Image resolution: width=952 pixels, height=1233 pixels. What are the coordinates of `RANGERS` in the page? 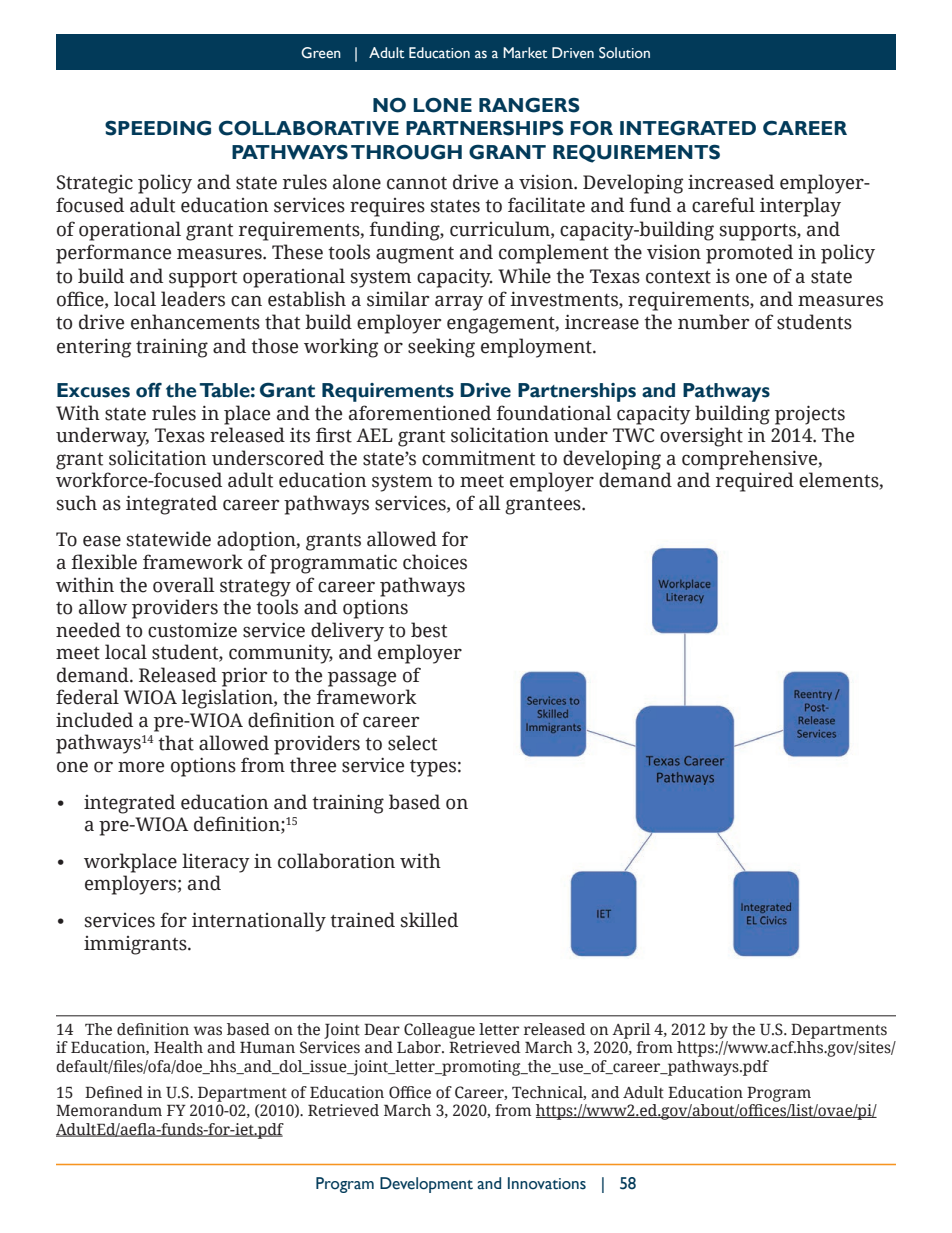 It's located at (529, 105).
